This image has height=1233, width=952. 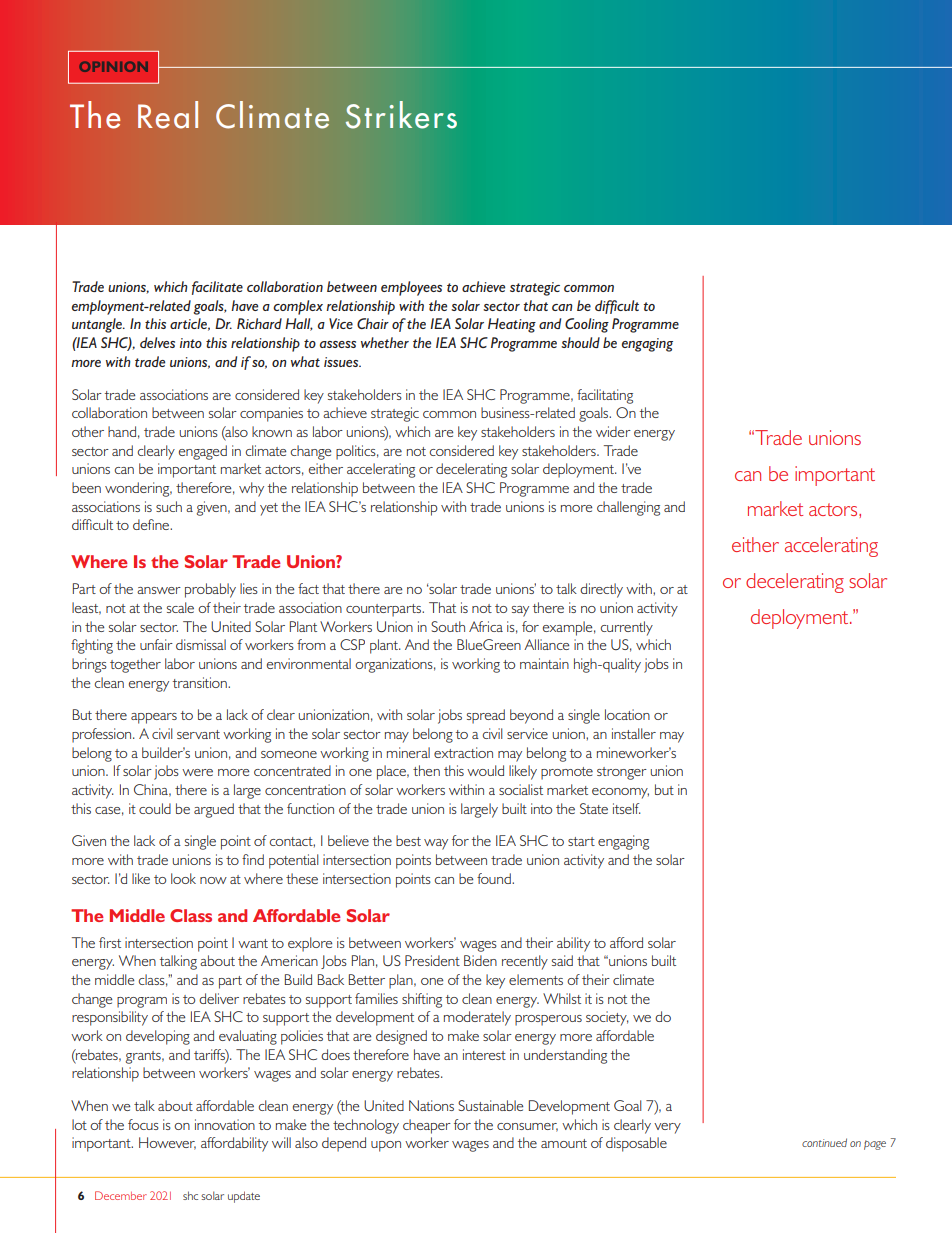 What do you see at coordinates (613, 431) in the image?
I see `wider` at bounding box center [613, 431].
